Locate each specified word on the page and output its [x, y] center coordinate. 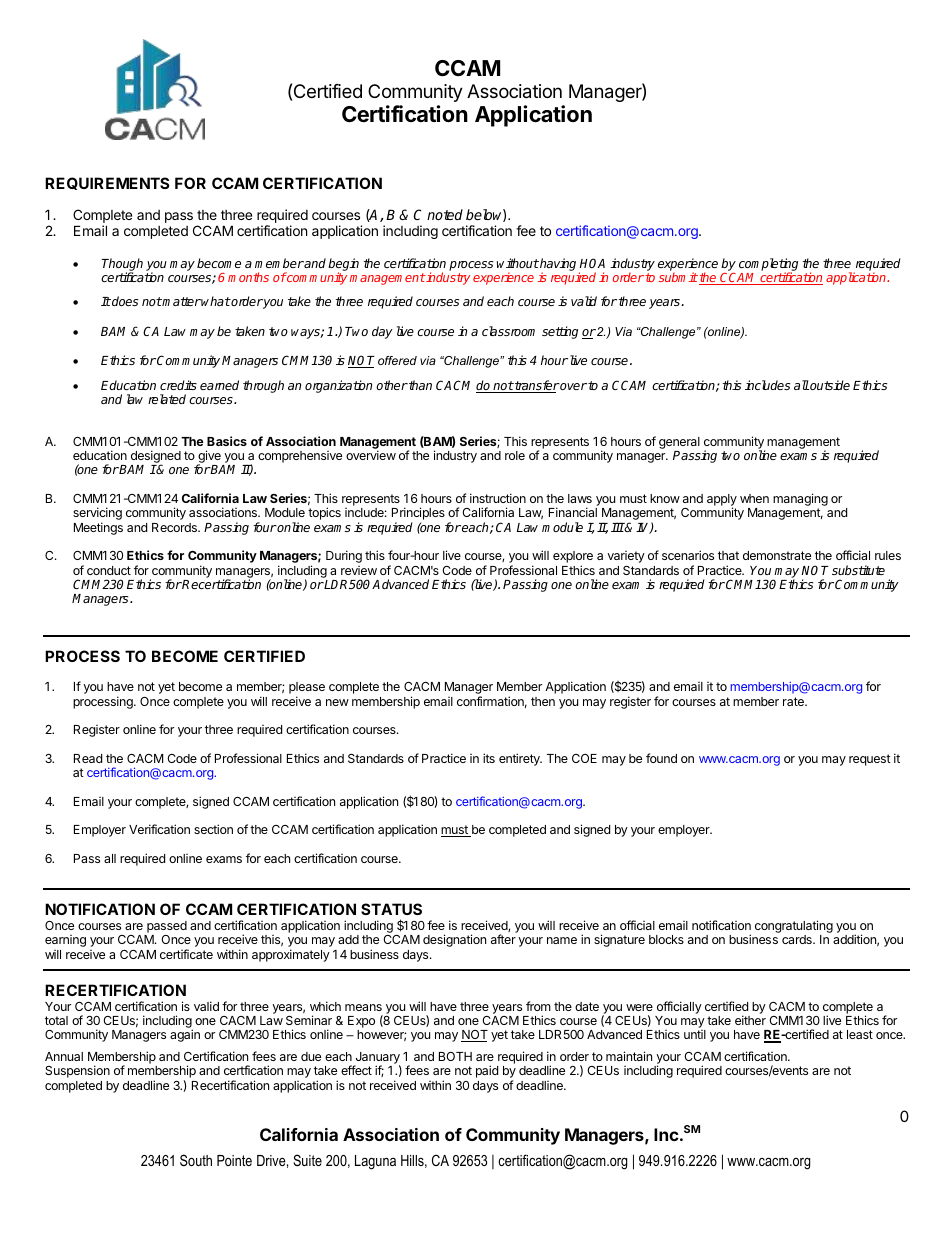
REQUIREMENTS [107, 183]
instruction [498, 498]
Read [88, 758]
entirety [520, 759]
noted [445, 214]
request [870, 760]
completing [768, 265]
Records [175, 527]
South [196, 1160]
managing [800, 501]
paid [487, 1071]
